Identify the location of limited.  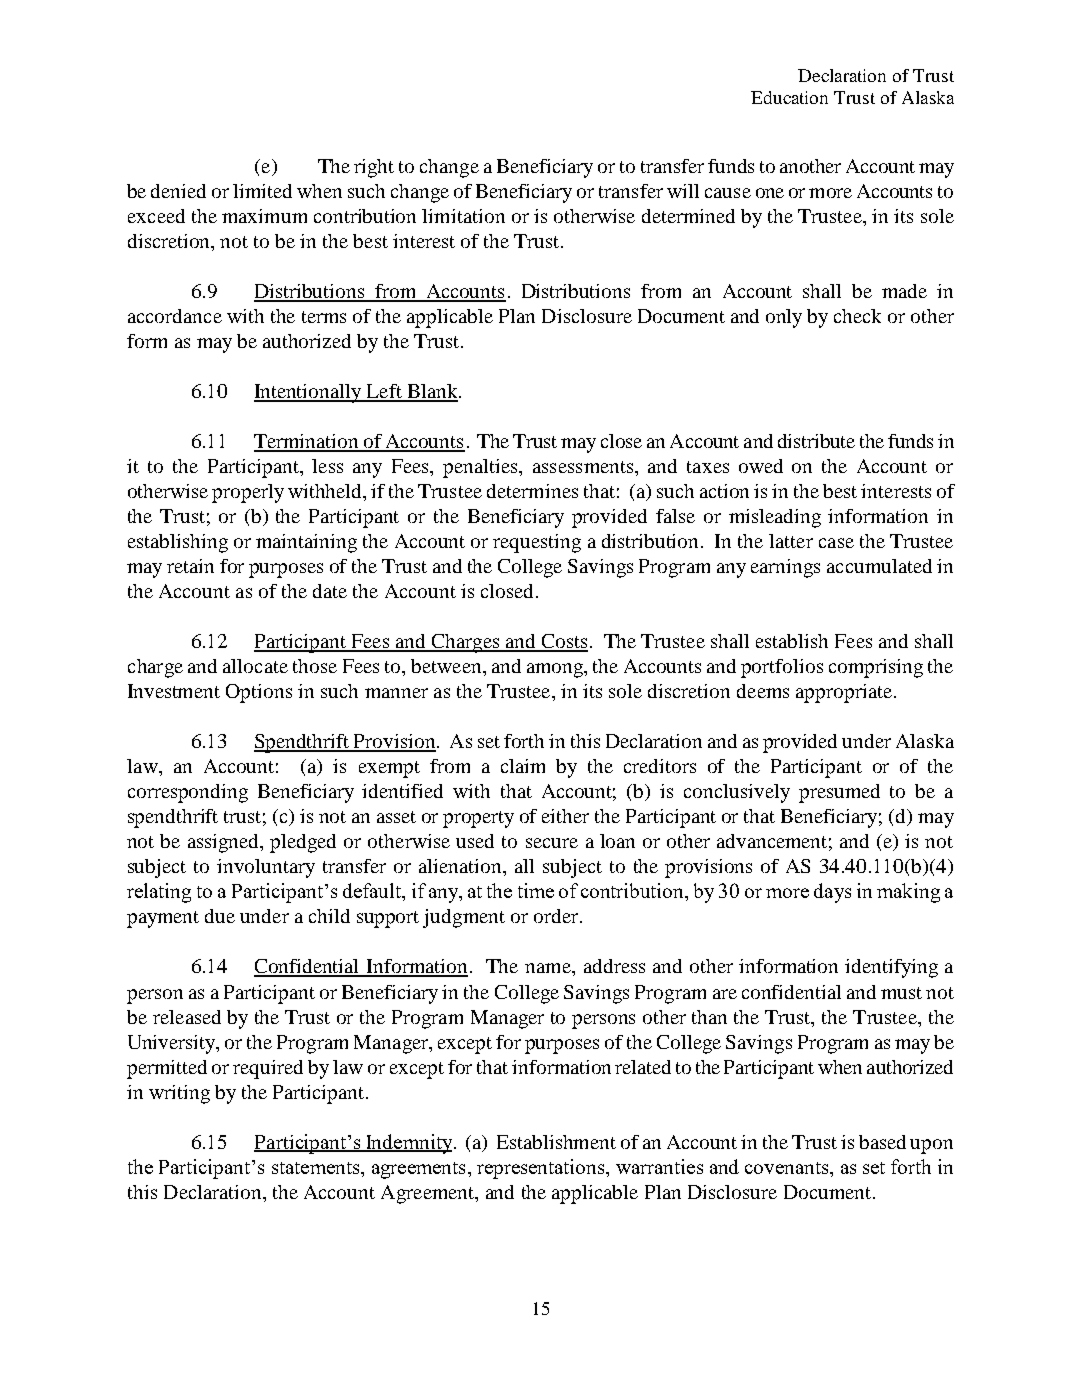
(262, 191).
